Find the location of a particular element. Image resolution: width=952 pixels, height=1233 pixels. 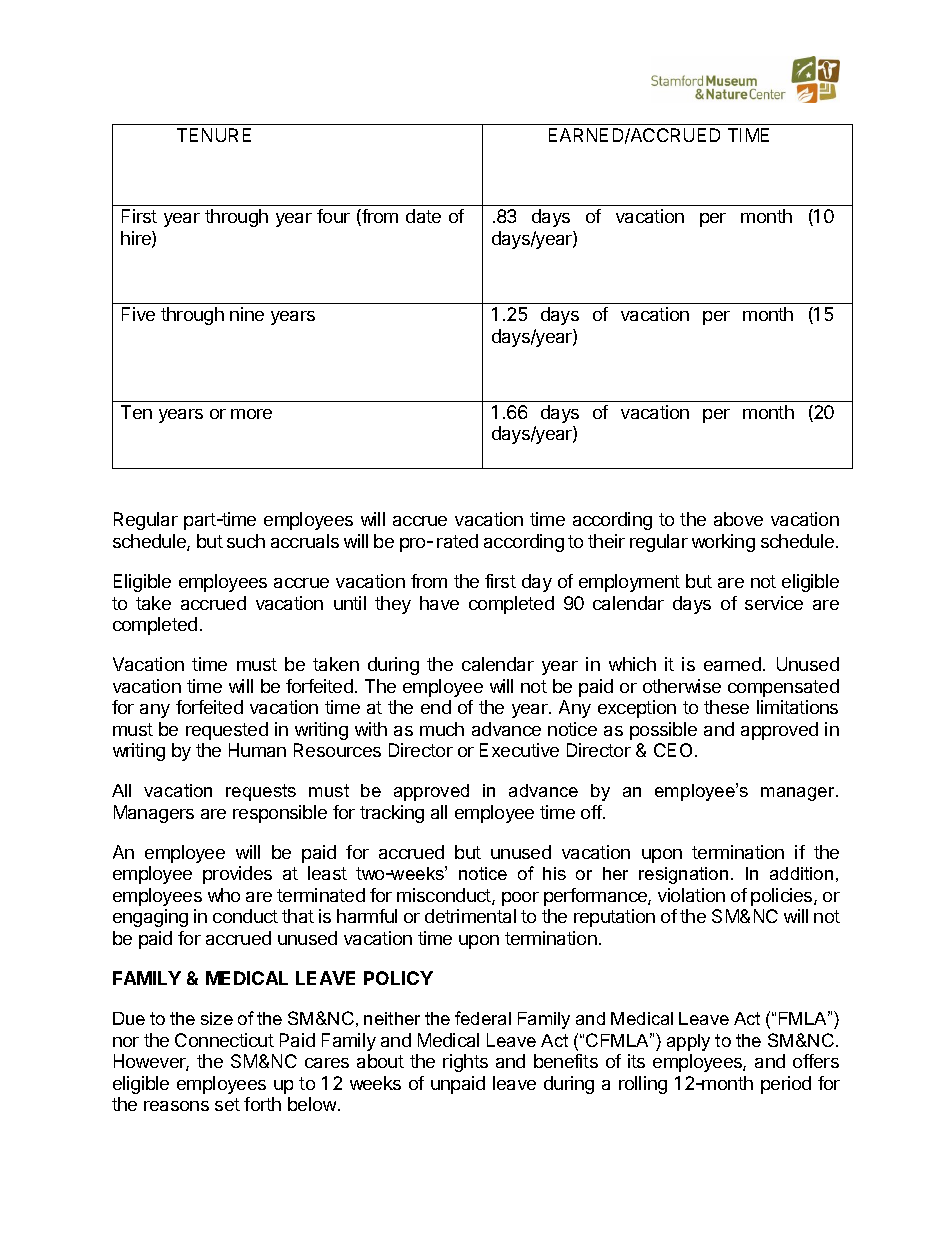

more is located at coordinates (251, 414).
